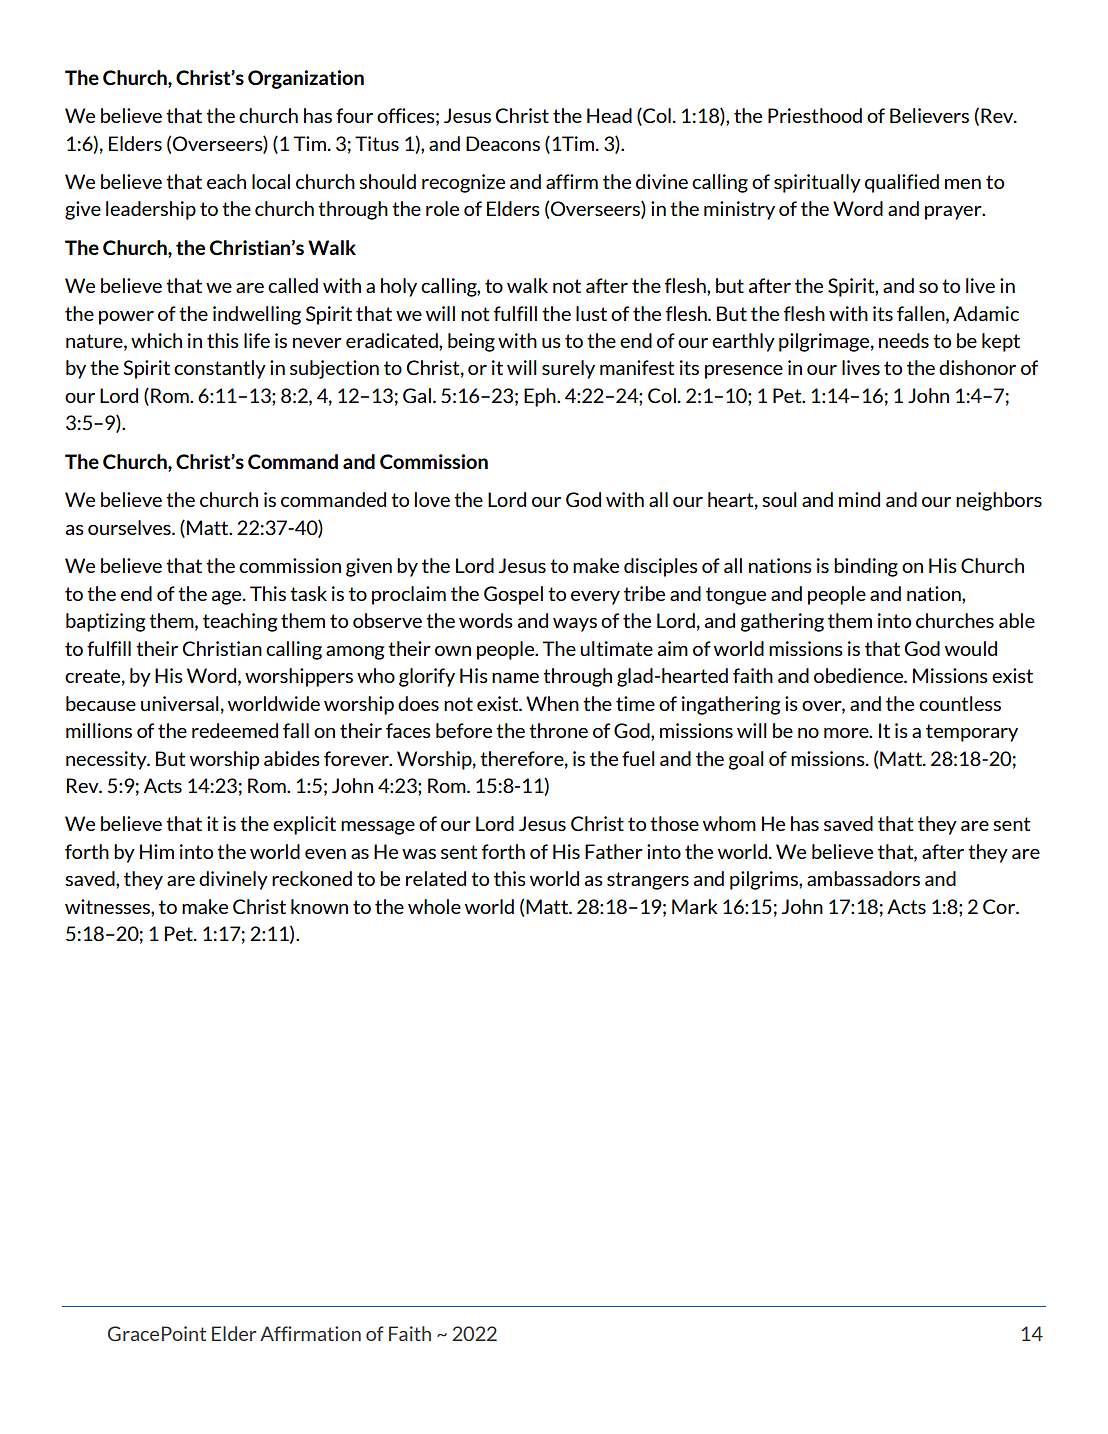 This screenshot has height=1434, width=1108. What do you see at coordinates (157, 851) in the screenshot?
I see `Him` at bounding box center [157, 851].
